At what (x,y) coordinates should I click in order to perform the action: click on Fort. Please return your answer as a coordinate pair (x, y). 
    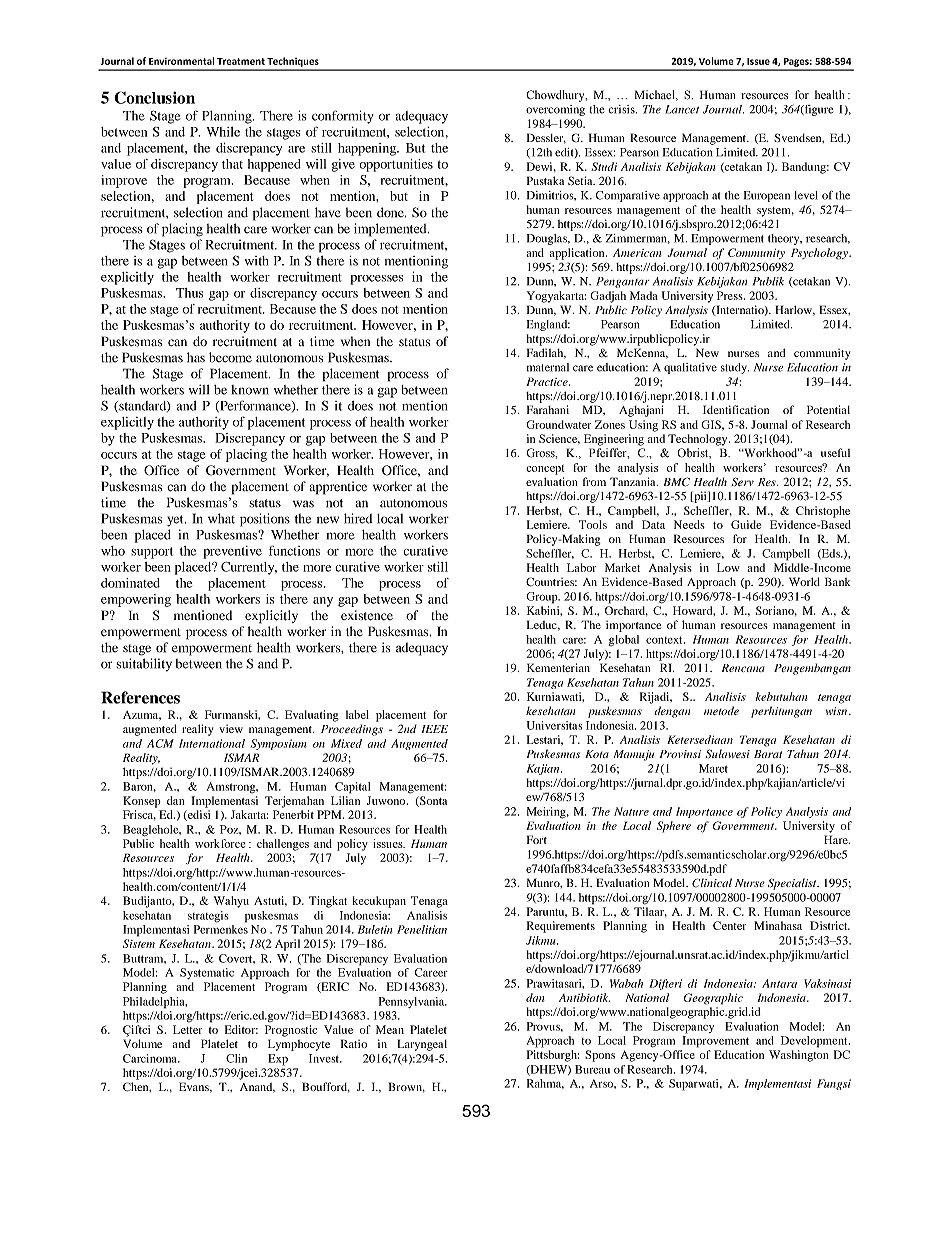
    Looking at the image, I should click on (537, 839).
